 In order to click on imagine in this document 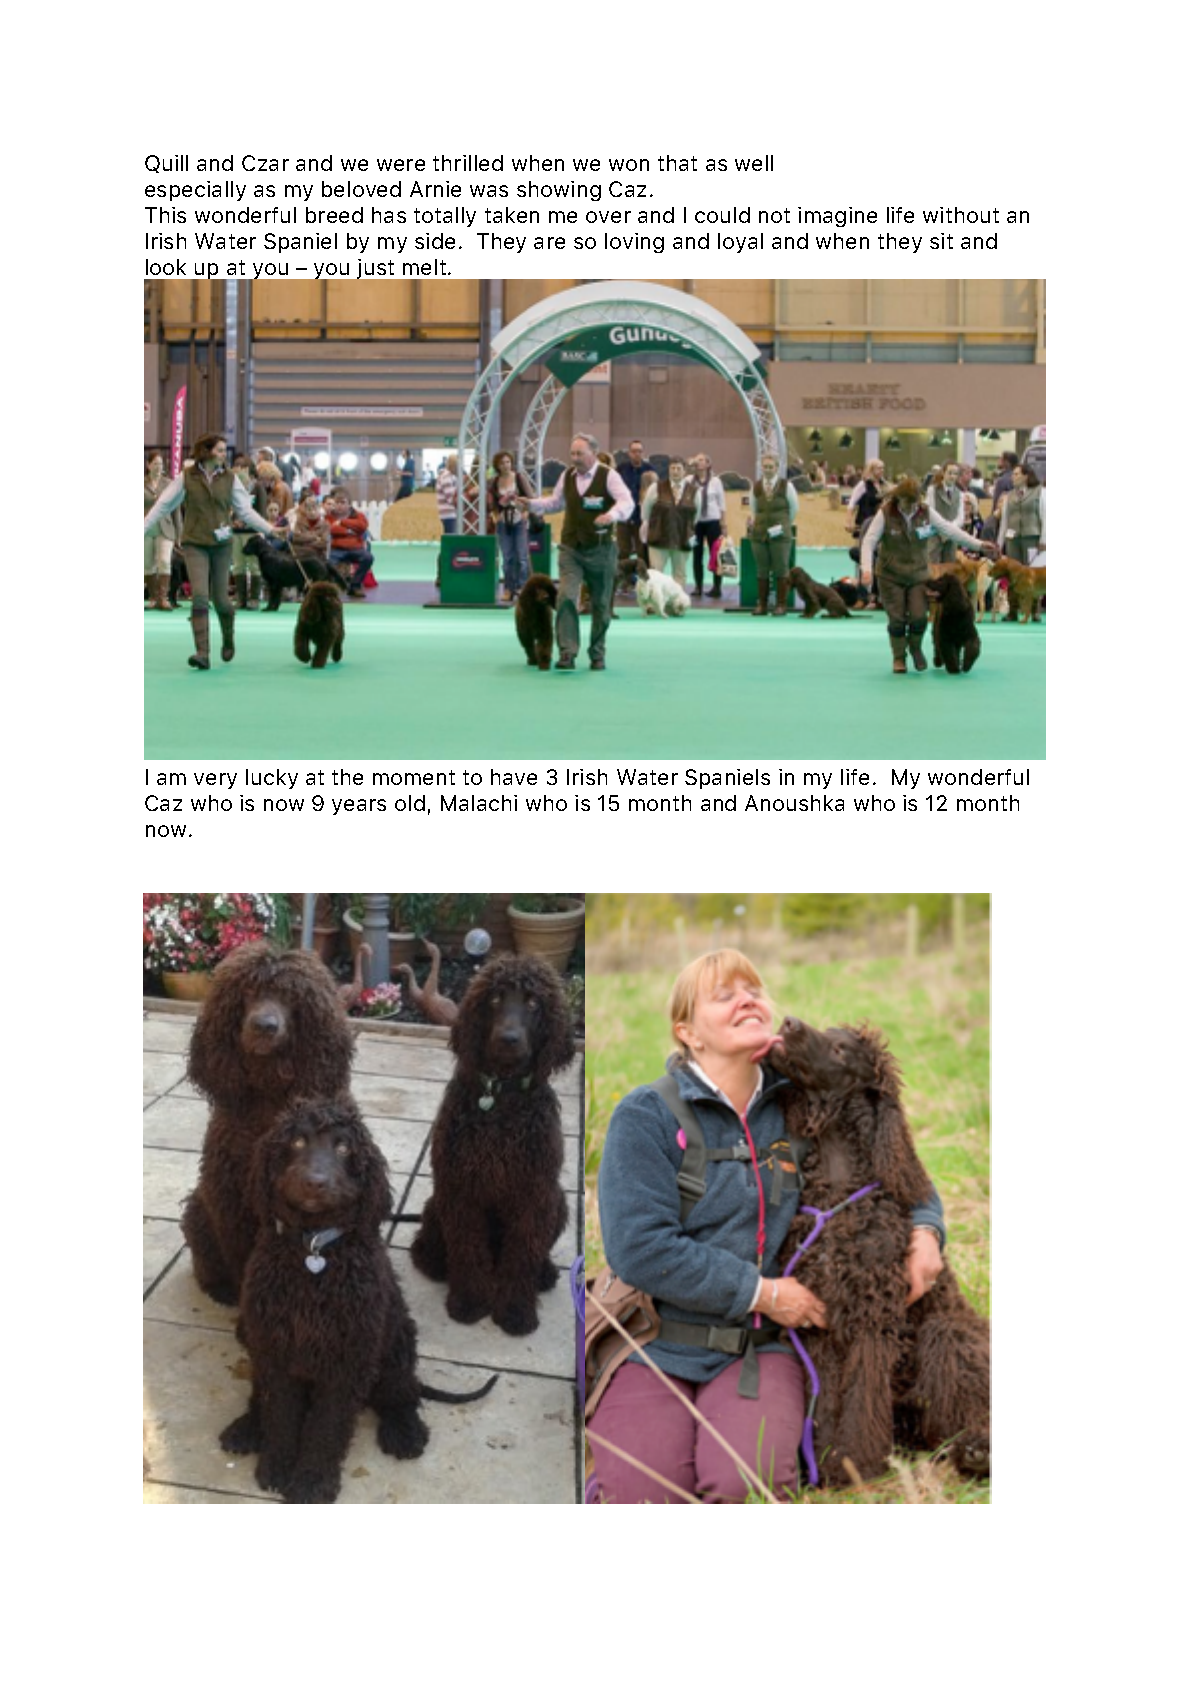, I will do `click(837, 217)`.
